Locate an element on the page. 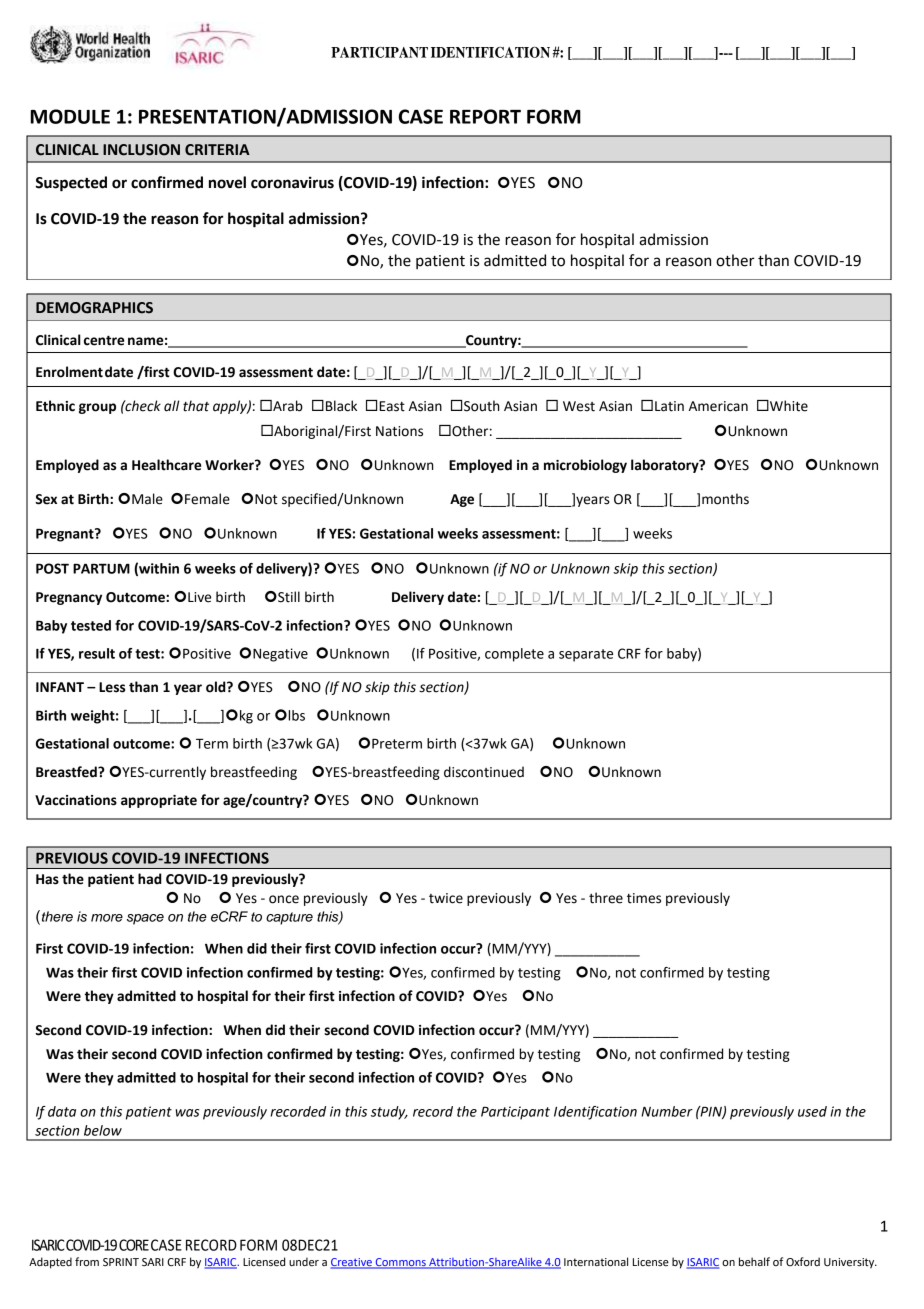 The height and width of the page is (1309, 924). behalf is located at coordinates (754, 1261).
